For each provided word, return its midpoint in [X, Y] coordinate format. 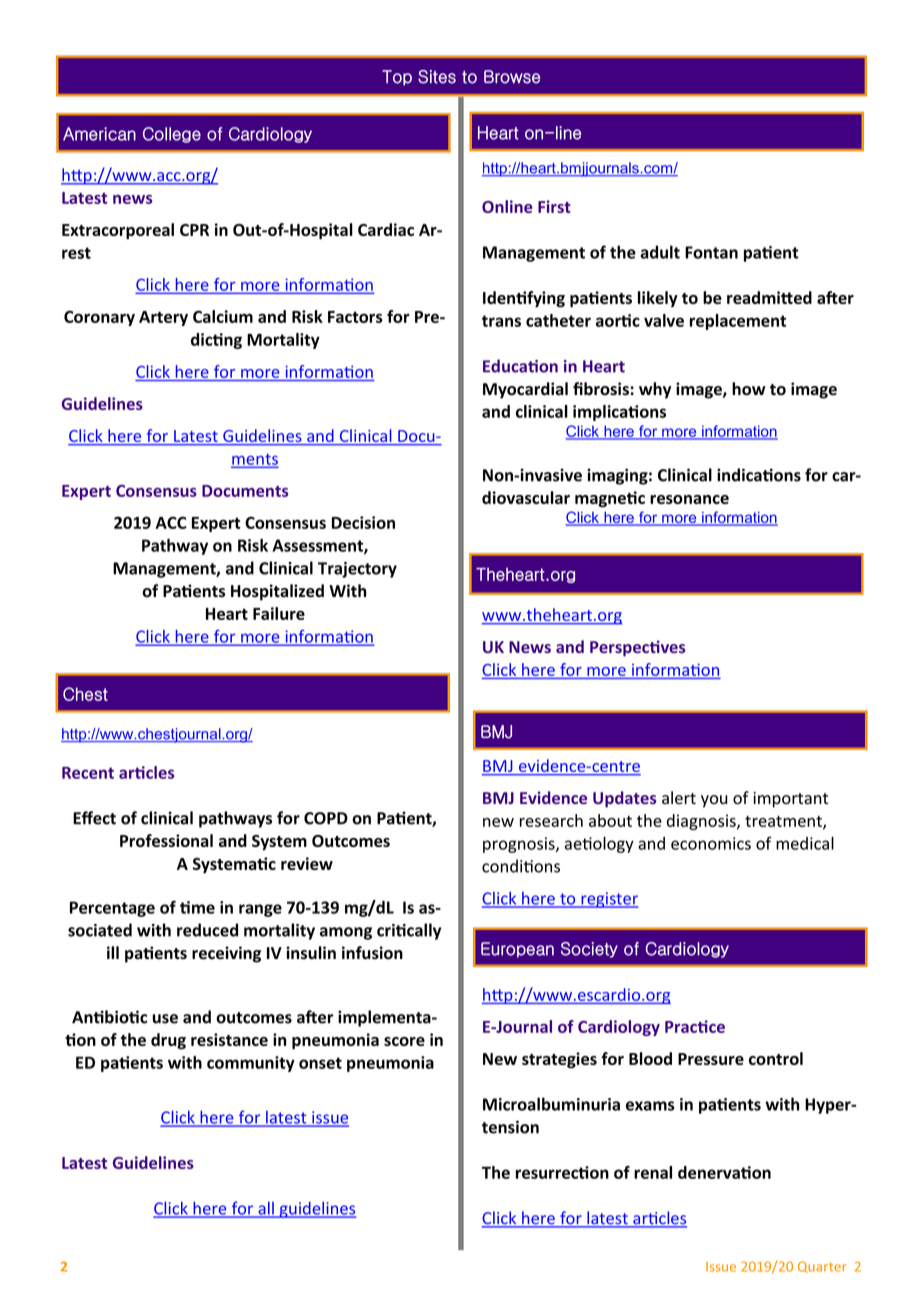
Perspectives [637, 648]
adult [660, 252]
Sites [437, 77]
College [172, 135]
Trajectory [357, 570]
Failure [279, 613]
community [251, 1064]
